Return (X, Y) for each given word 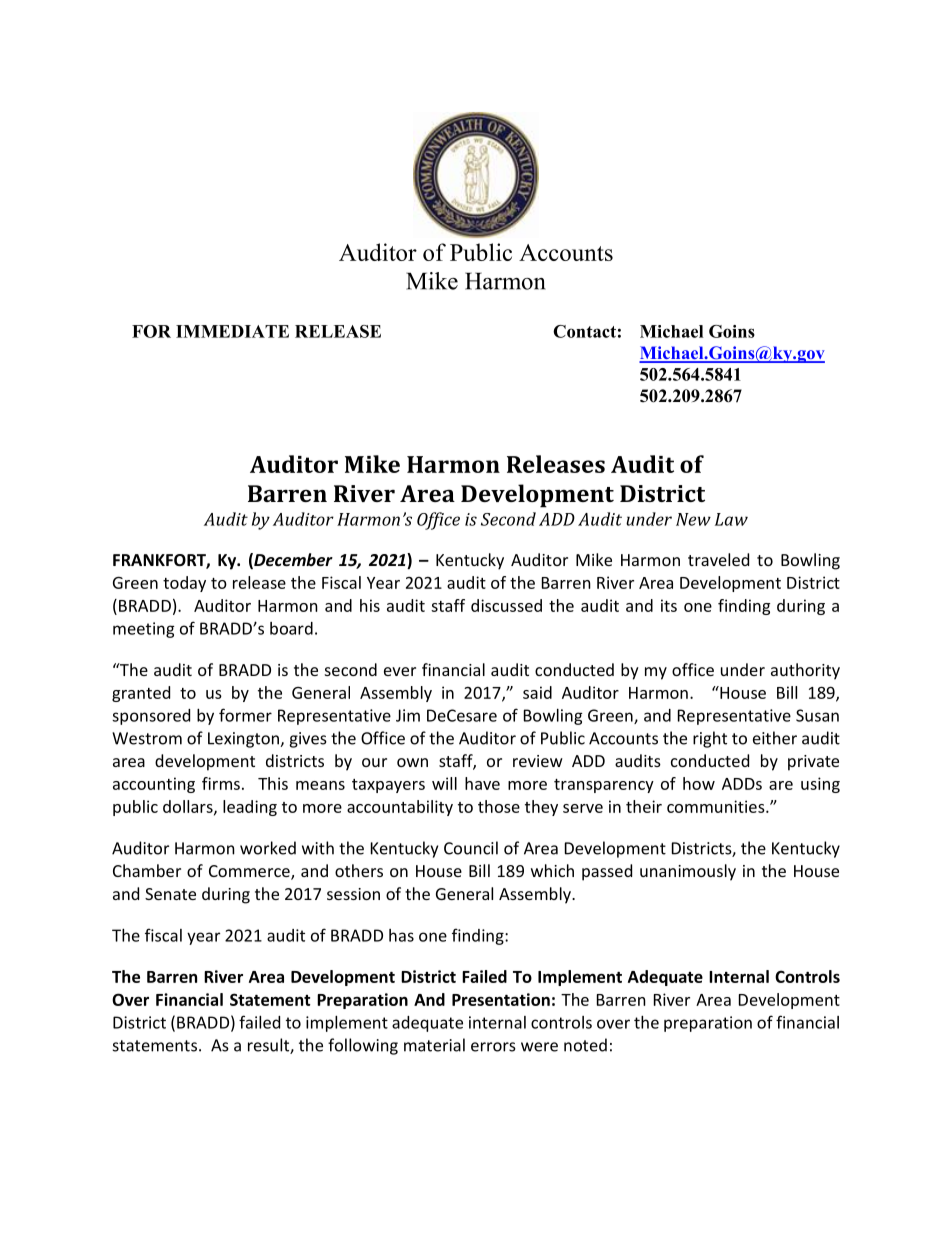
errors (493, 1047)
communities (717, 806)
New (693, 519)
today (184, 584)
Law (731, 519)
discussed (506, 605)
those (499, 806)
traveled (718, 559)
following (363, 1046)
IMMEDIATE (232, 331)
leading (250, 808)
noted (585, 1045)
